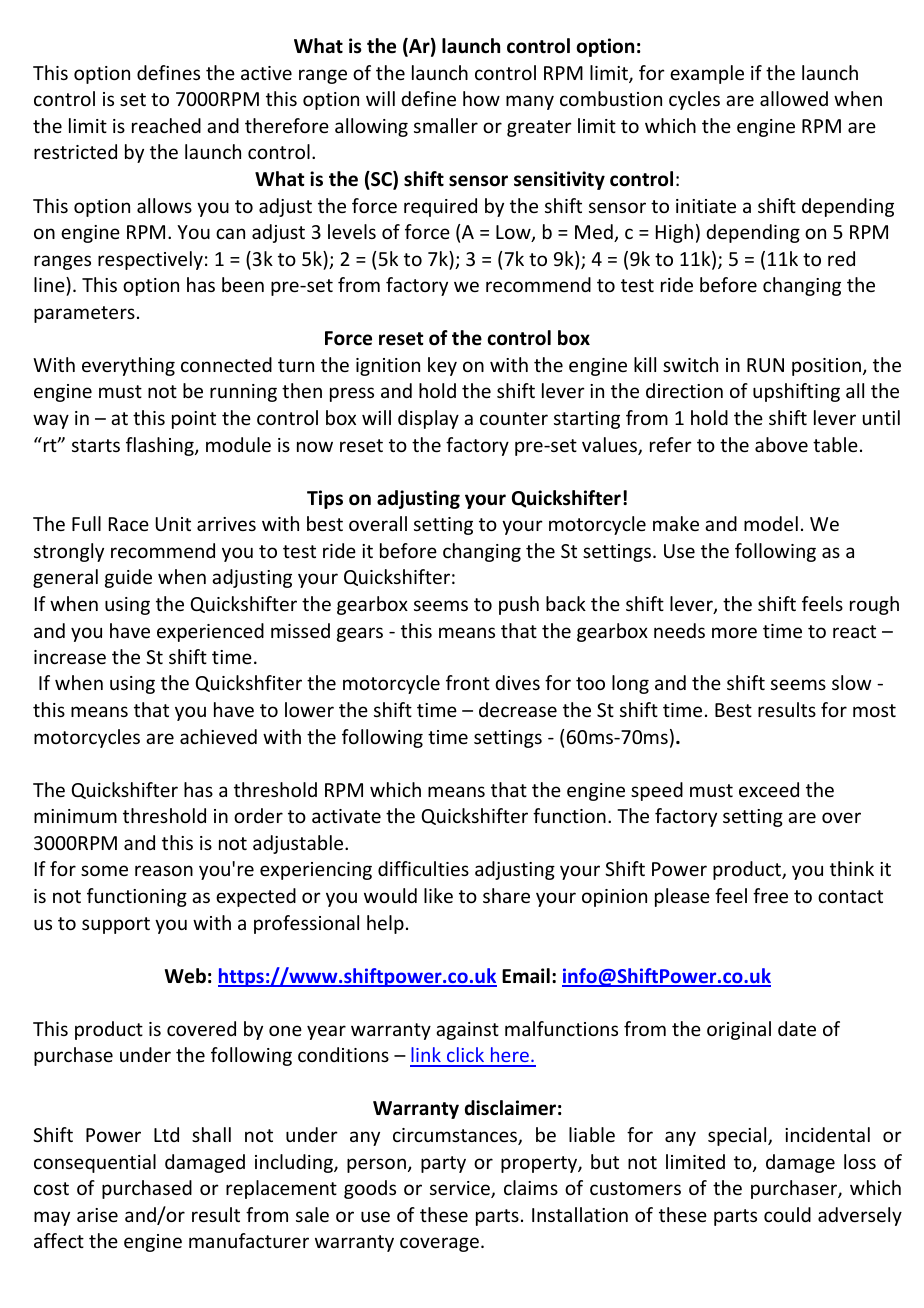 This screenshot has height=1308, width=924. I want to click on allowed, so click(794, 98).
